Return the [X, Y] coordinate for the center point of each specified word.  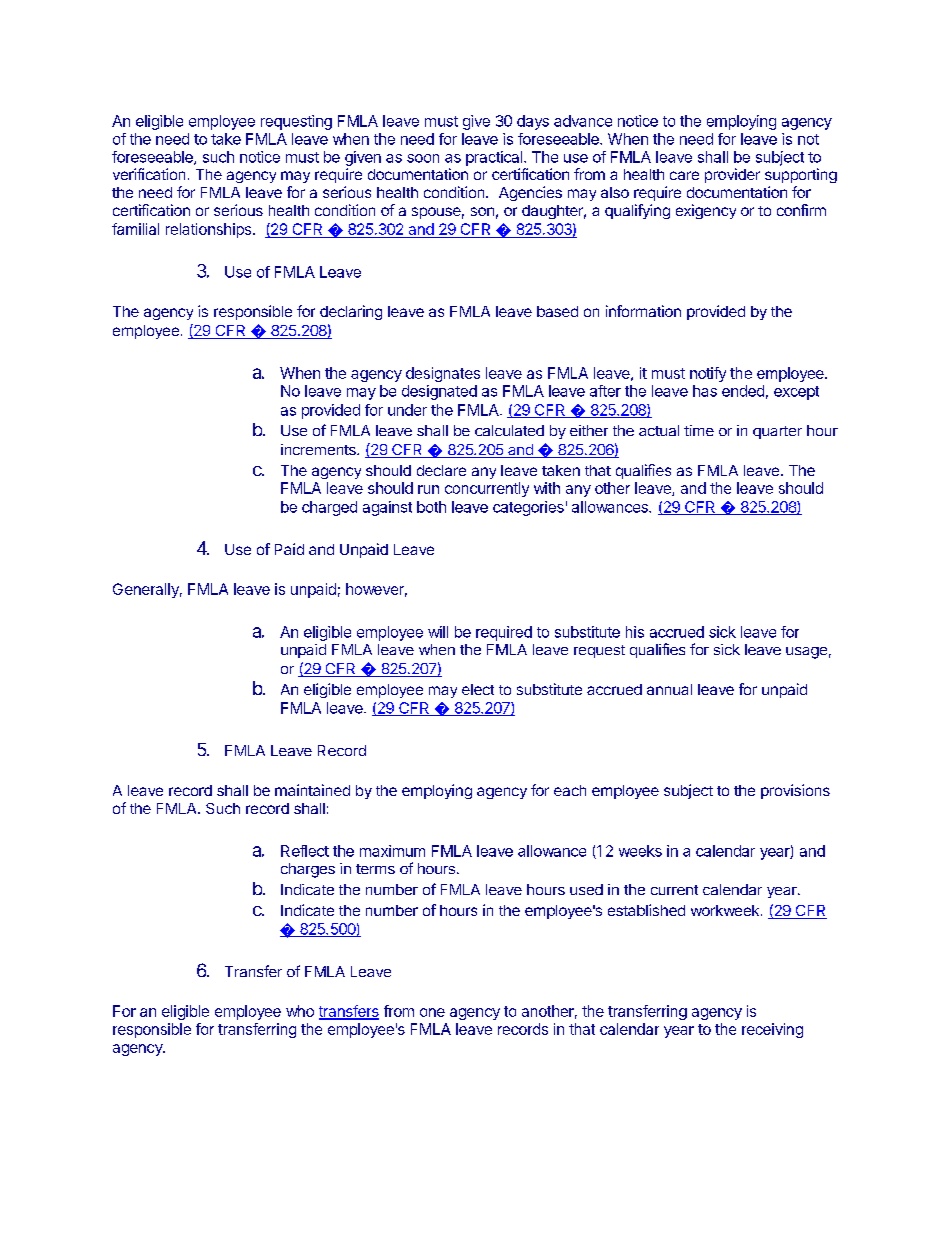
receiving [772, 1030]
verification [149, 174]
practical [495, 158]
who [300, 1011]
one [432, 1012]
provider [732, 175]
